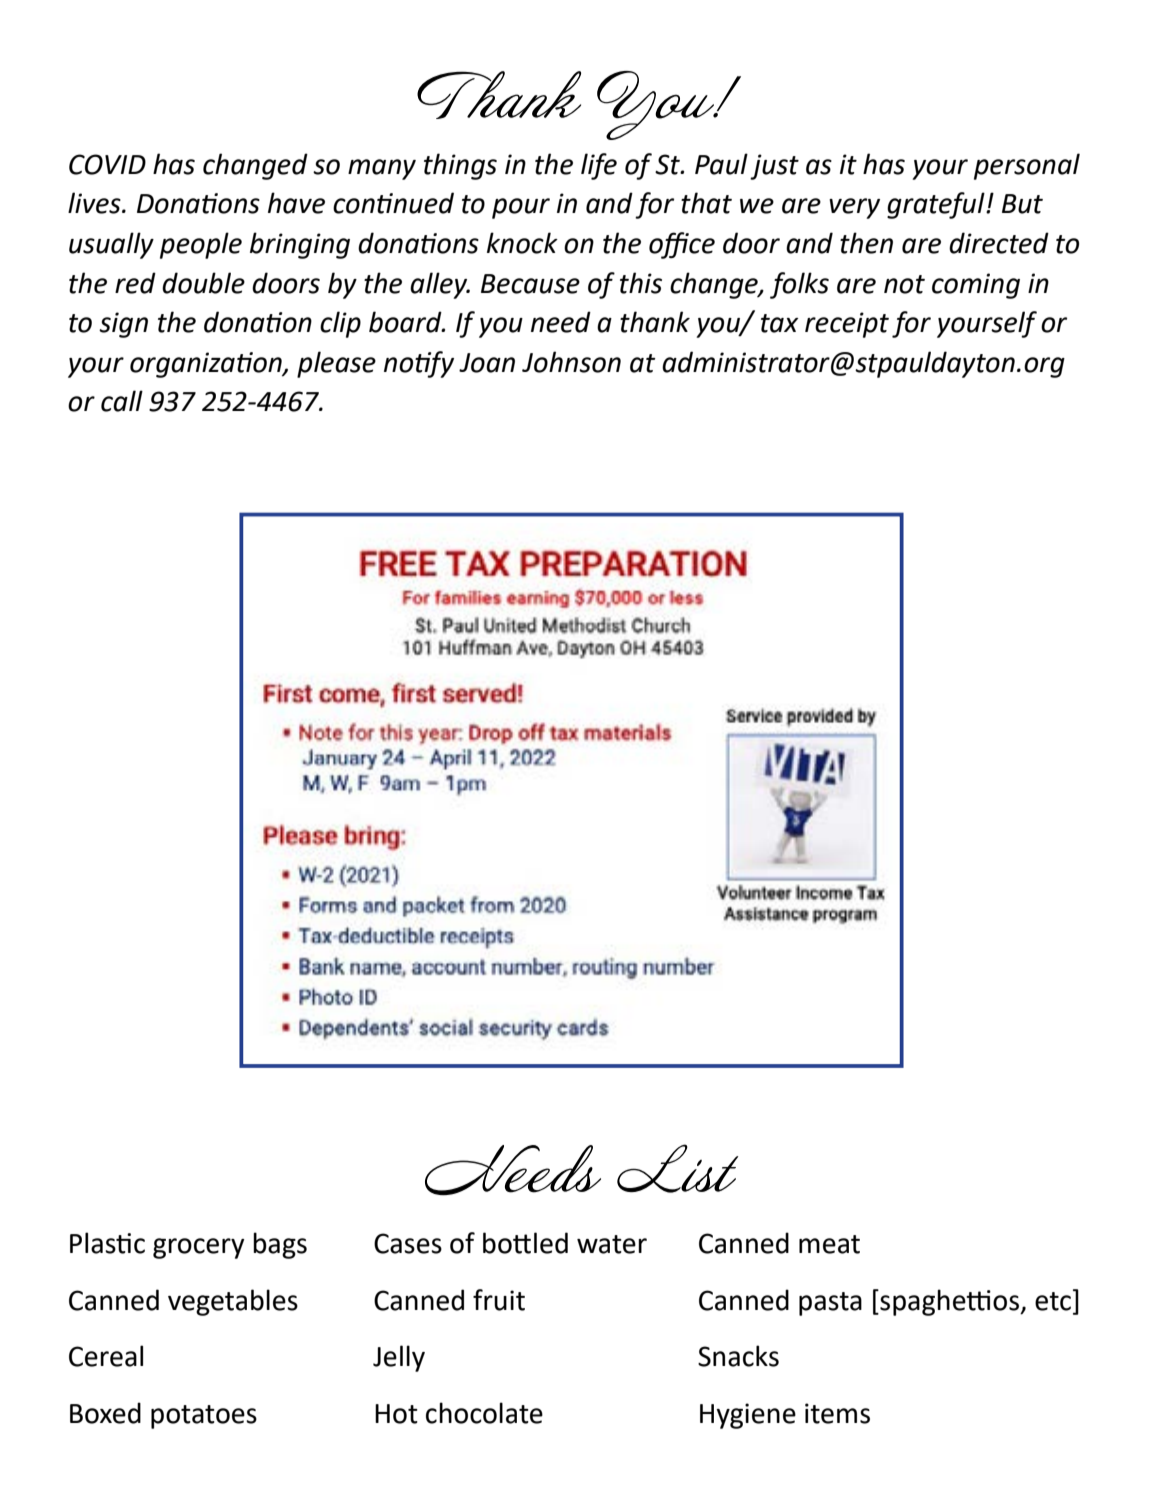 This screenshot has height=1493, width=1154. What do you see at coordinates (571, 362) in the screenshot?
I see `Johnson` at bounding box center [571, 362].
